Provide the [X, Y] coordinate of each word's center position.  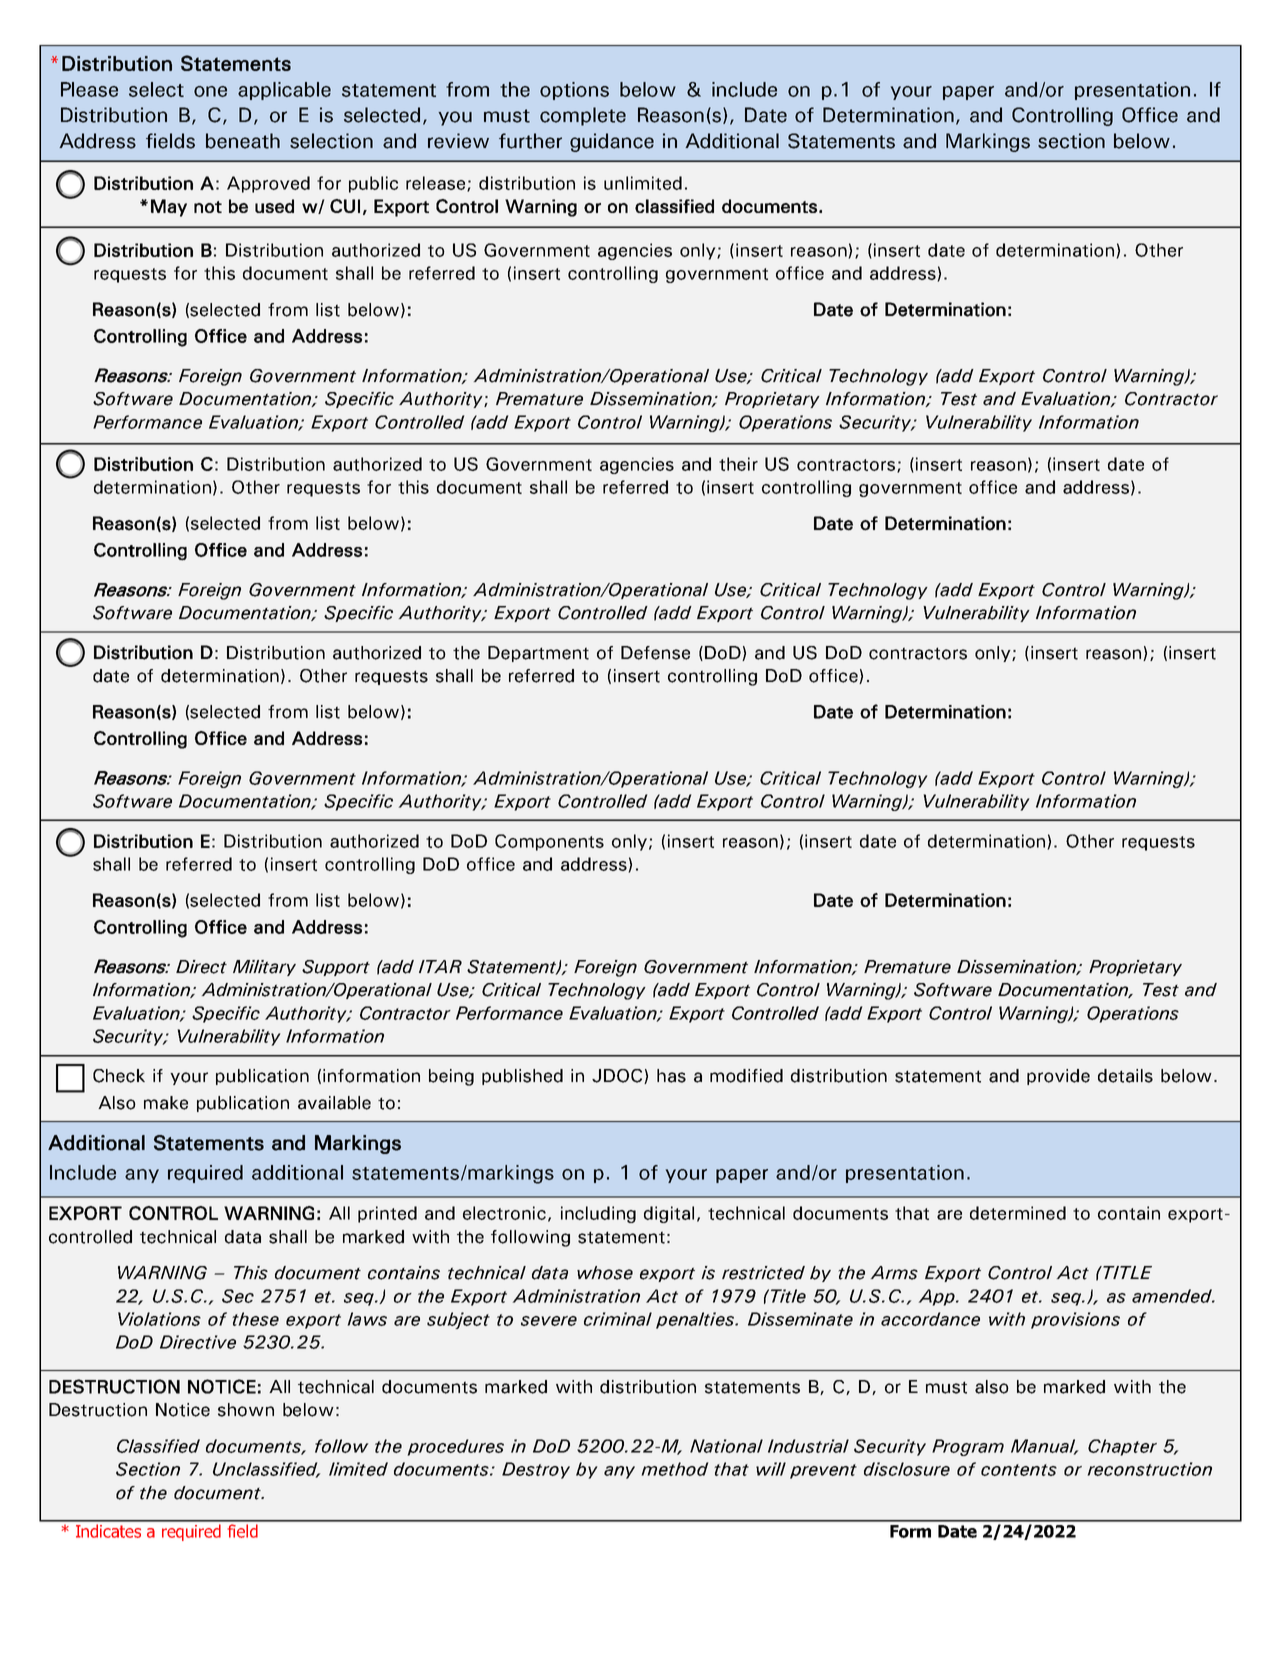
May [169, 208]
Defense [655, 653]
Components [549, 842]
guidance [612, 142]
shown [246, 1410]
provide [1058, 1077]
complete [583, 116]
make [166, 1103]
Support [336, 968]
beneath [243, 141]
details [1125, 1076]
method [675, 1469]
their [738, 464]
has [671, 1076]
